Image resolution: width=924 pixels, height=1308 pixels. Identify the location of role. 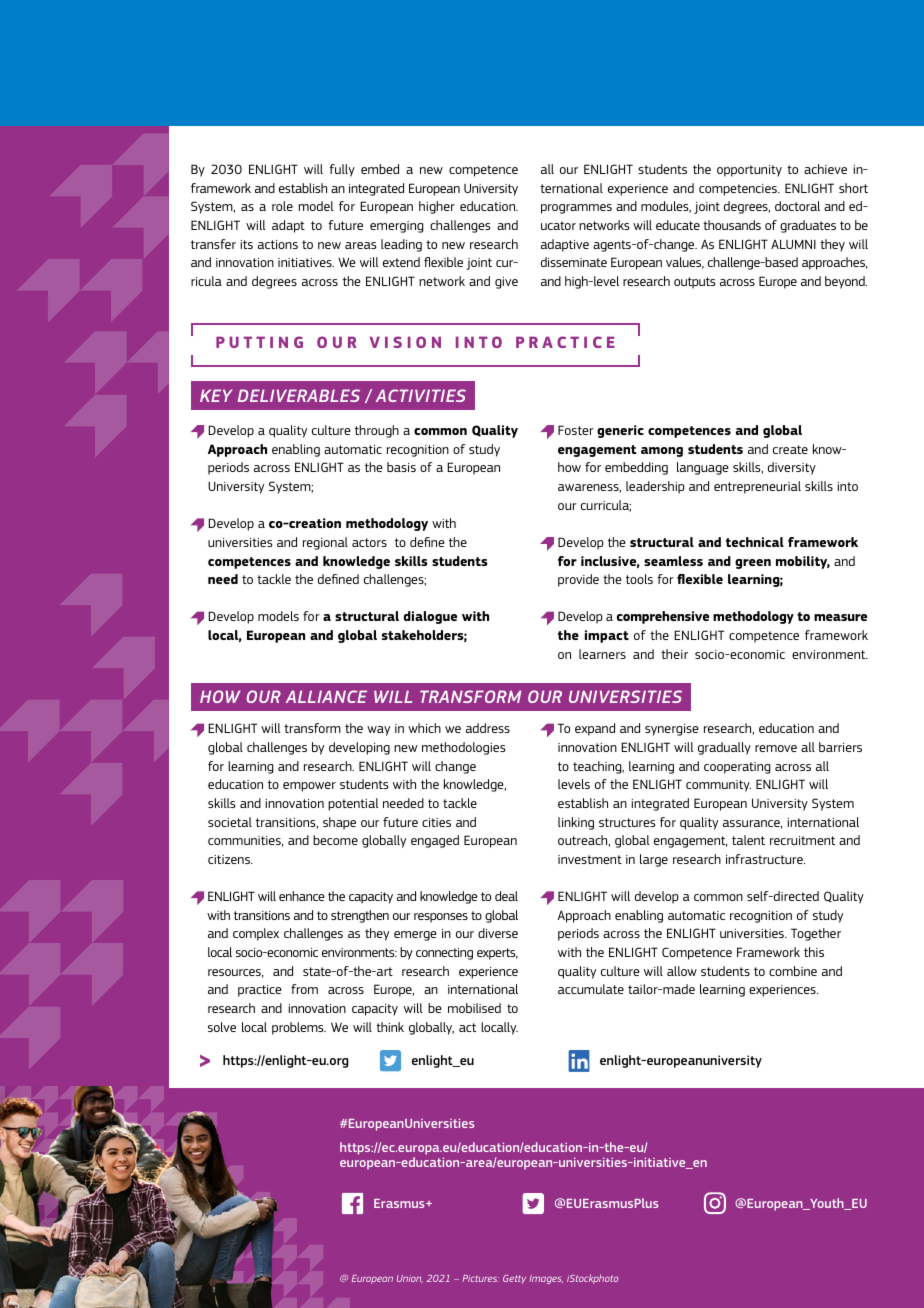
(282, 206).
